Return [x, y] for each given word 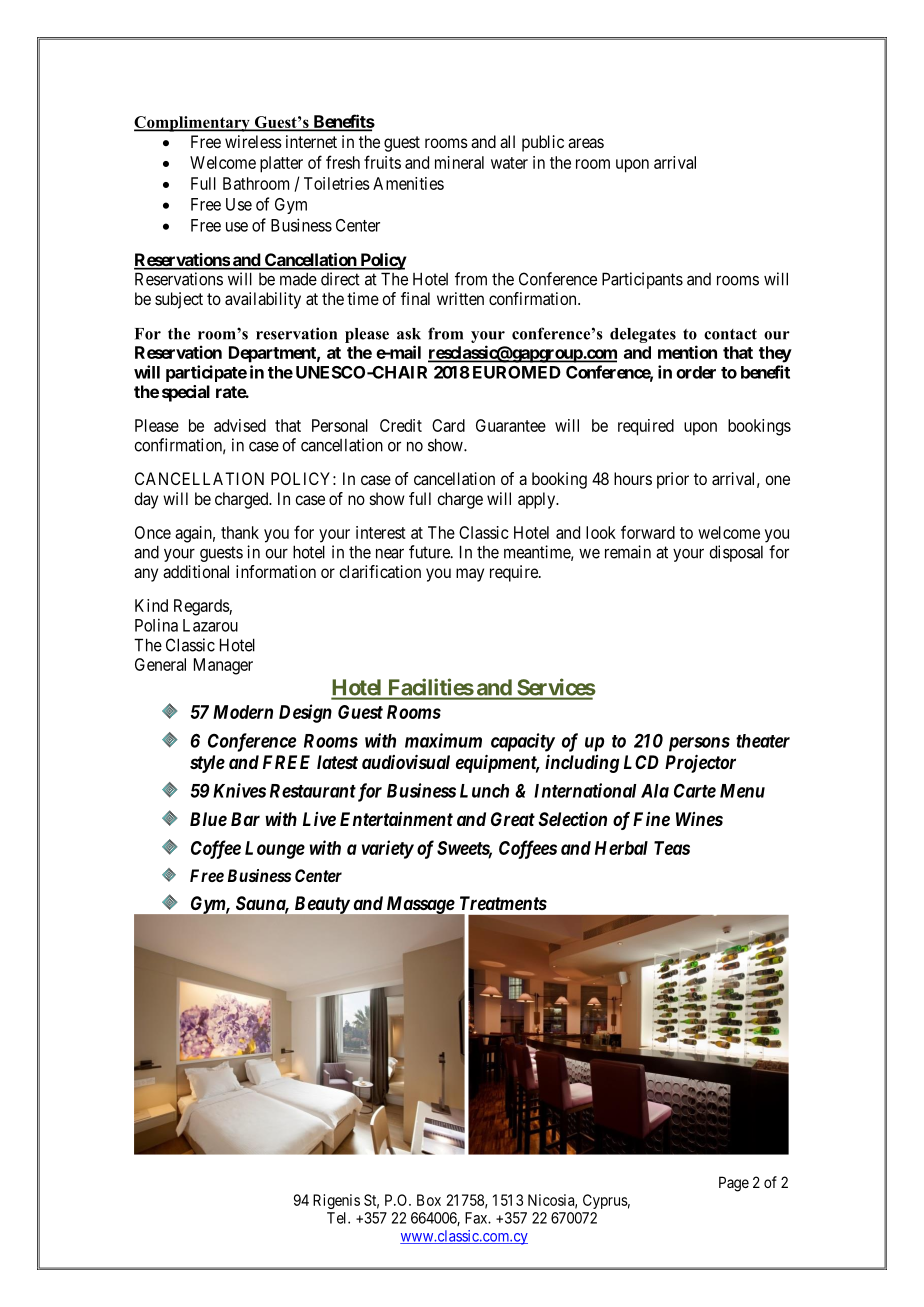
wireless [253, 141]
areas [586, 143]
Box [429, 1200]
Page [734, 1184]
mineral [459, 162]
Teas [672, 848]
